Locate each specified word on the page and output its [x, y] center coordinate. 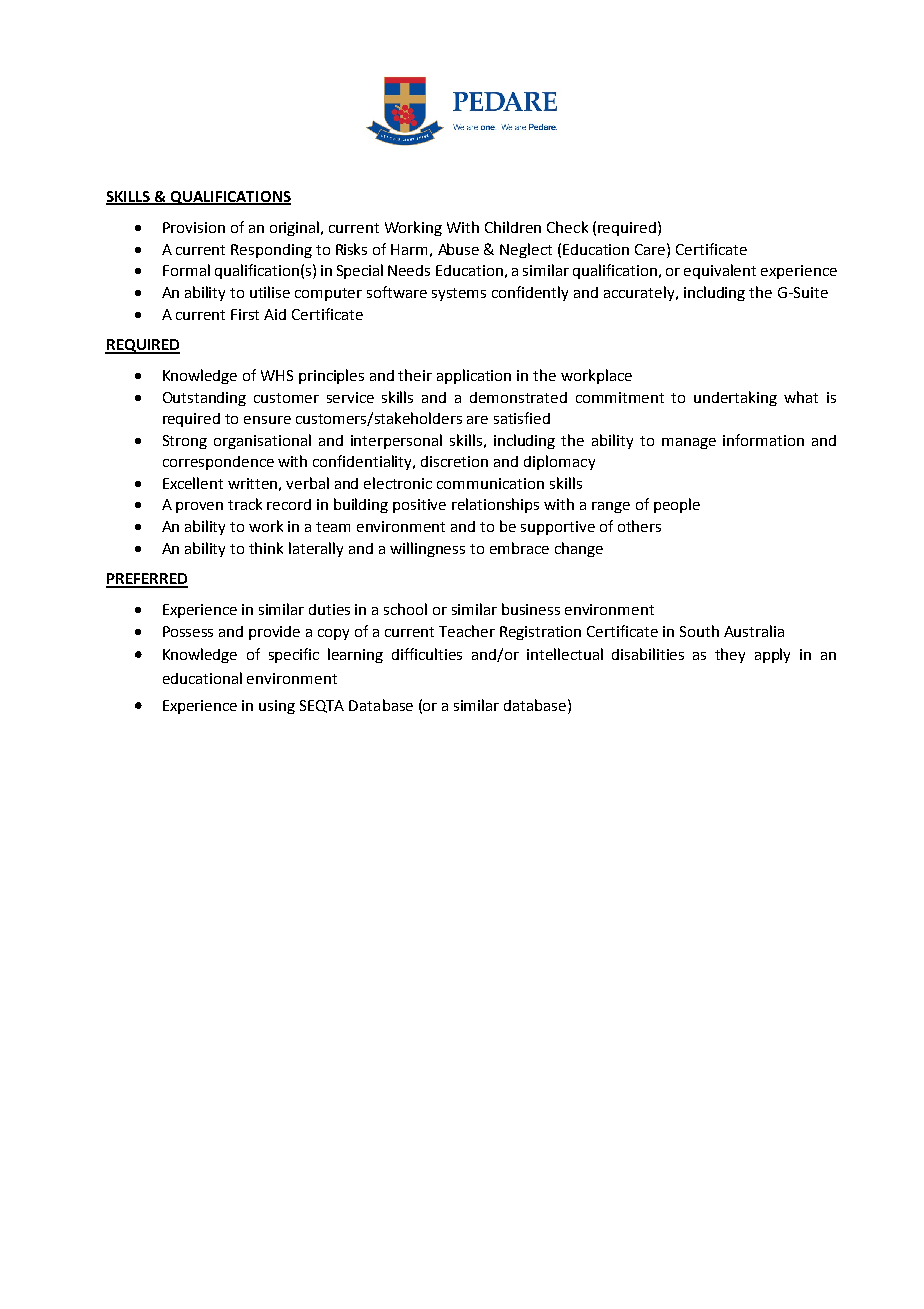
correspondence [218, 463]
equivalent [720, 271]
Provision [194, 227]
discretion [454, 461]
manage [689, 443]
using [277, 707]
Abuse [458, 249]
